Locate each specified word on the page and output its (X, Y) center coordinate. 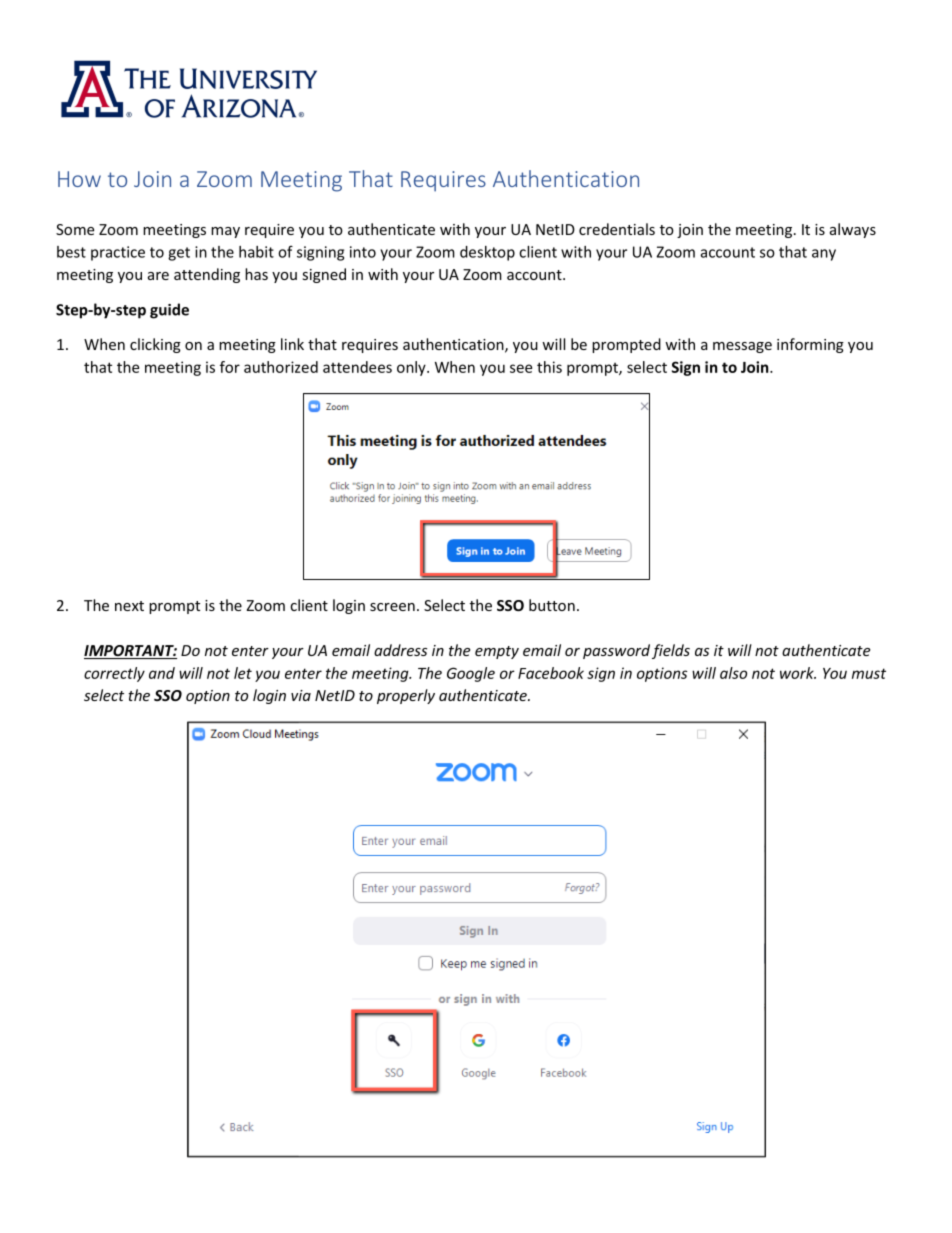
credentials (617, 229)
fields (671, 651)
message (742, 347)
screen (392, 607)
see (521, 368)
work (798, 673)
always (853, 230)
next (129, 606)
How (79, 179)
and (162, 673)
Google (471, 674)
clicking (155, 345)
